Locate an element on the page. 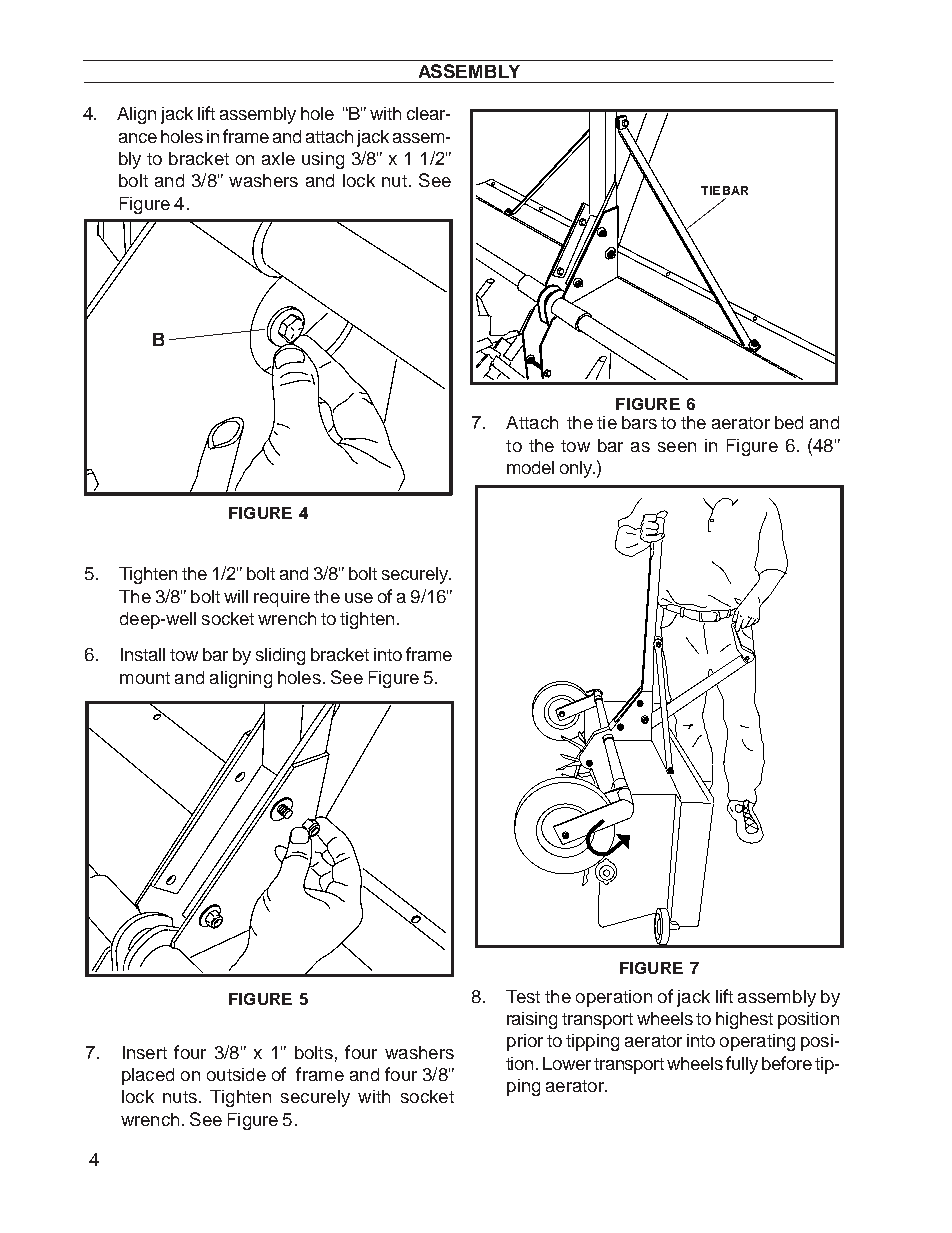 The width and height of the page is (952, 1233). use is located at coordinates (359, 598).
